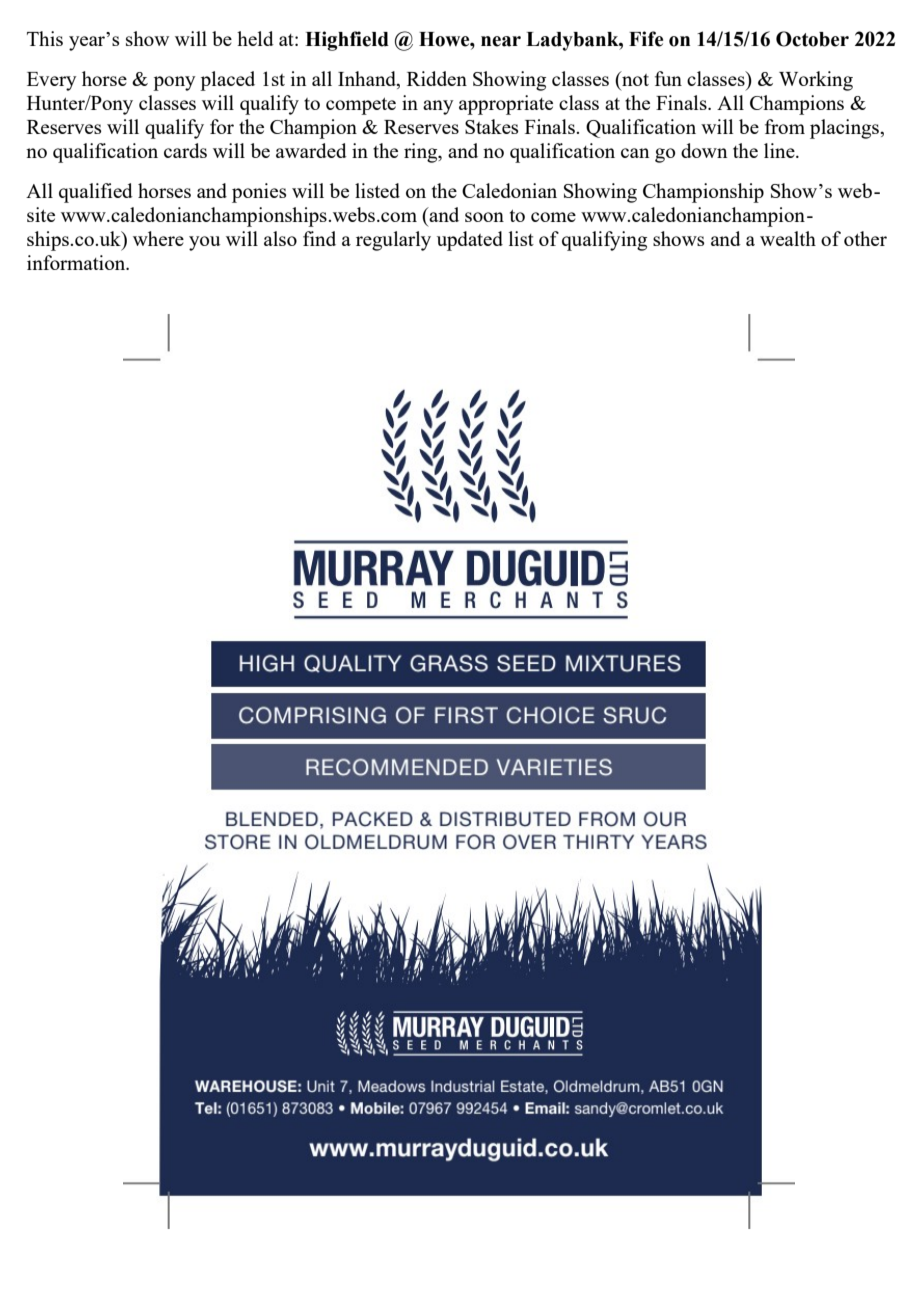 The height and width of the screenshot is (1308, 924). What do you see at coordinates (77, 262) in the screenshot?
I see `information` at bounding box center [77, 262].
